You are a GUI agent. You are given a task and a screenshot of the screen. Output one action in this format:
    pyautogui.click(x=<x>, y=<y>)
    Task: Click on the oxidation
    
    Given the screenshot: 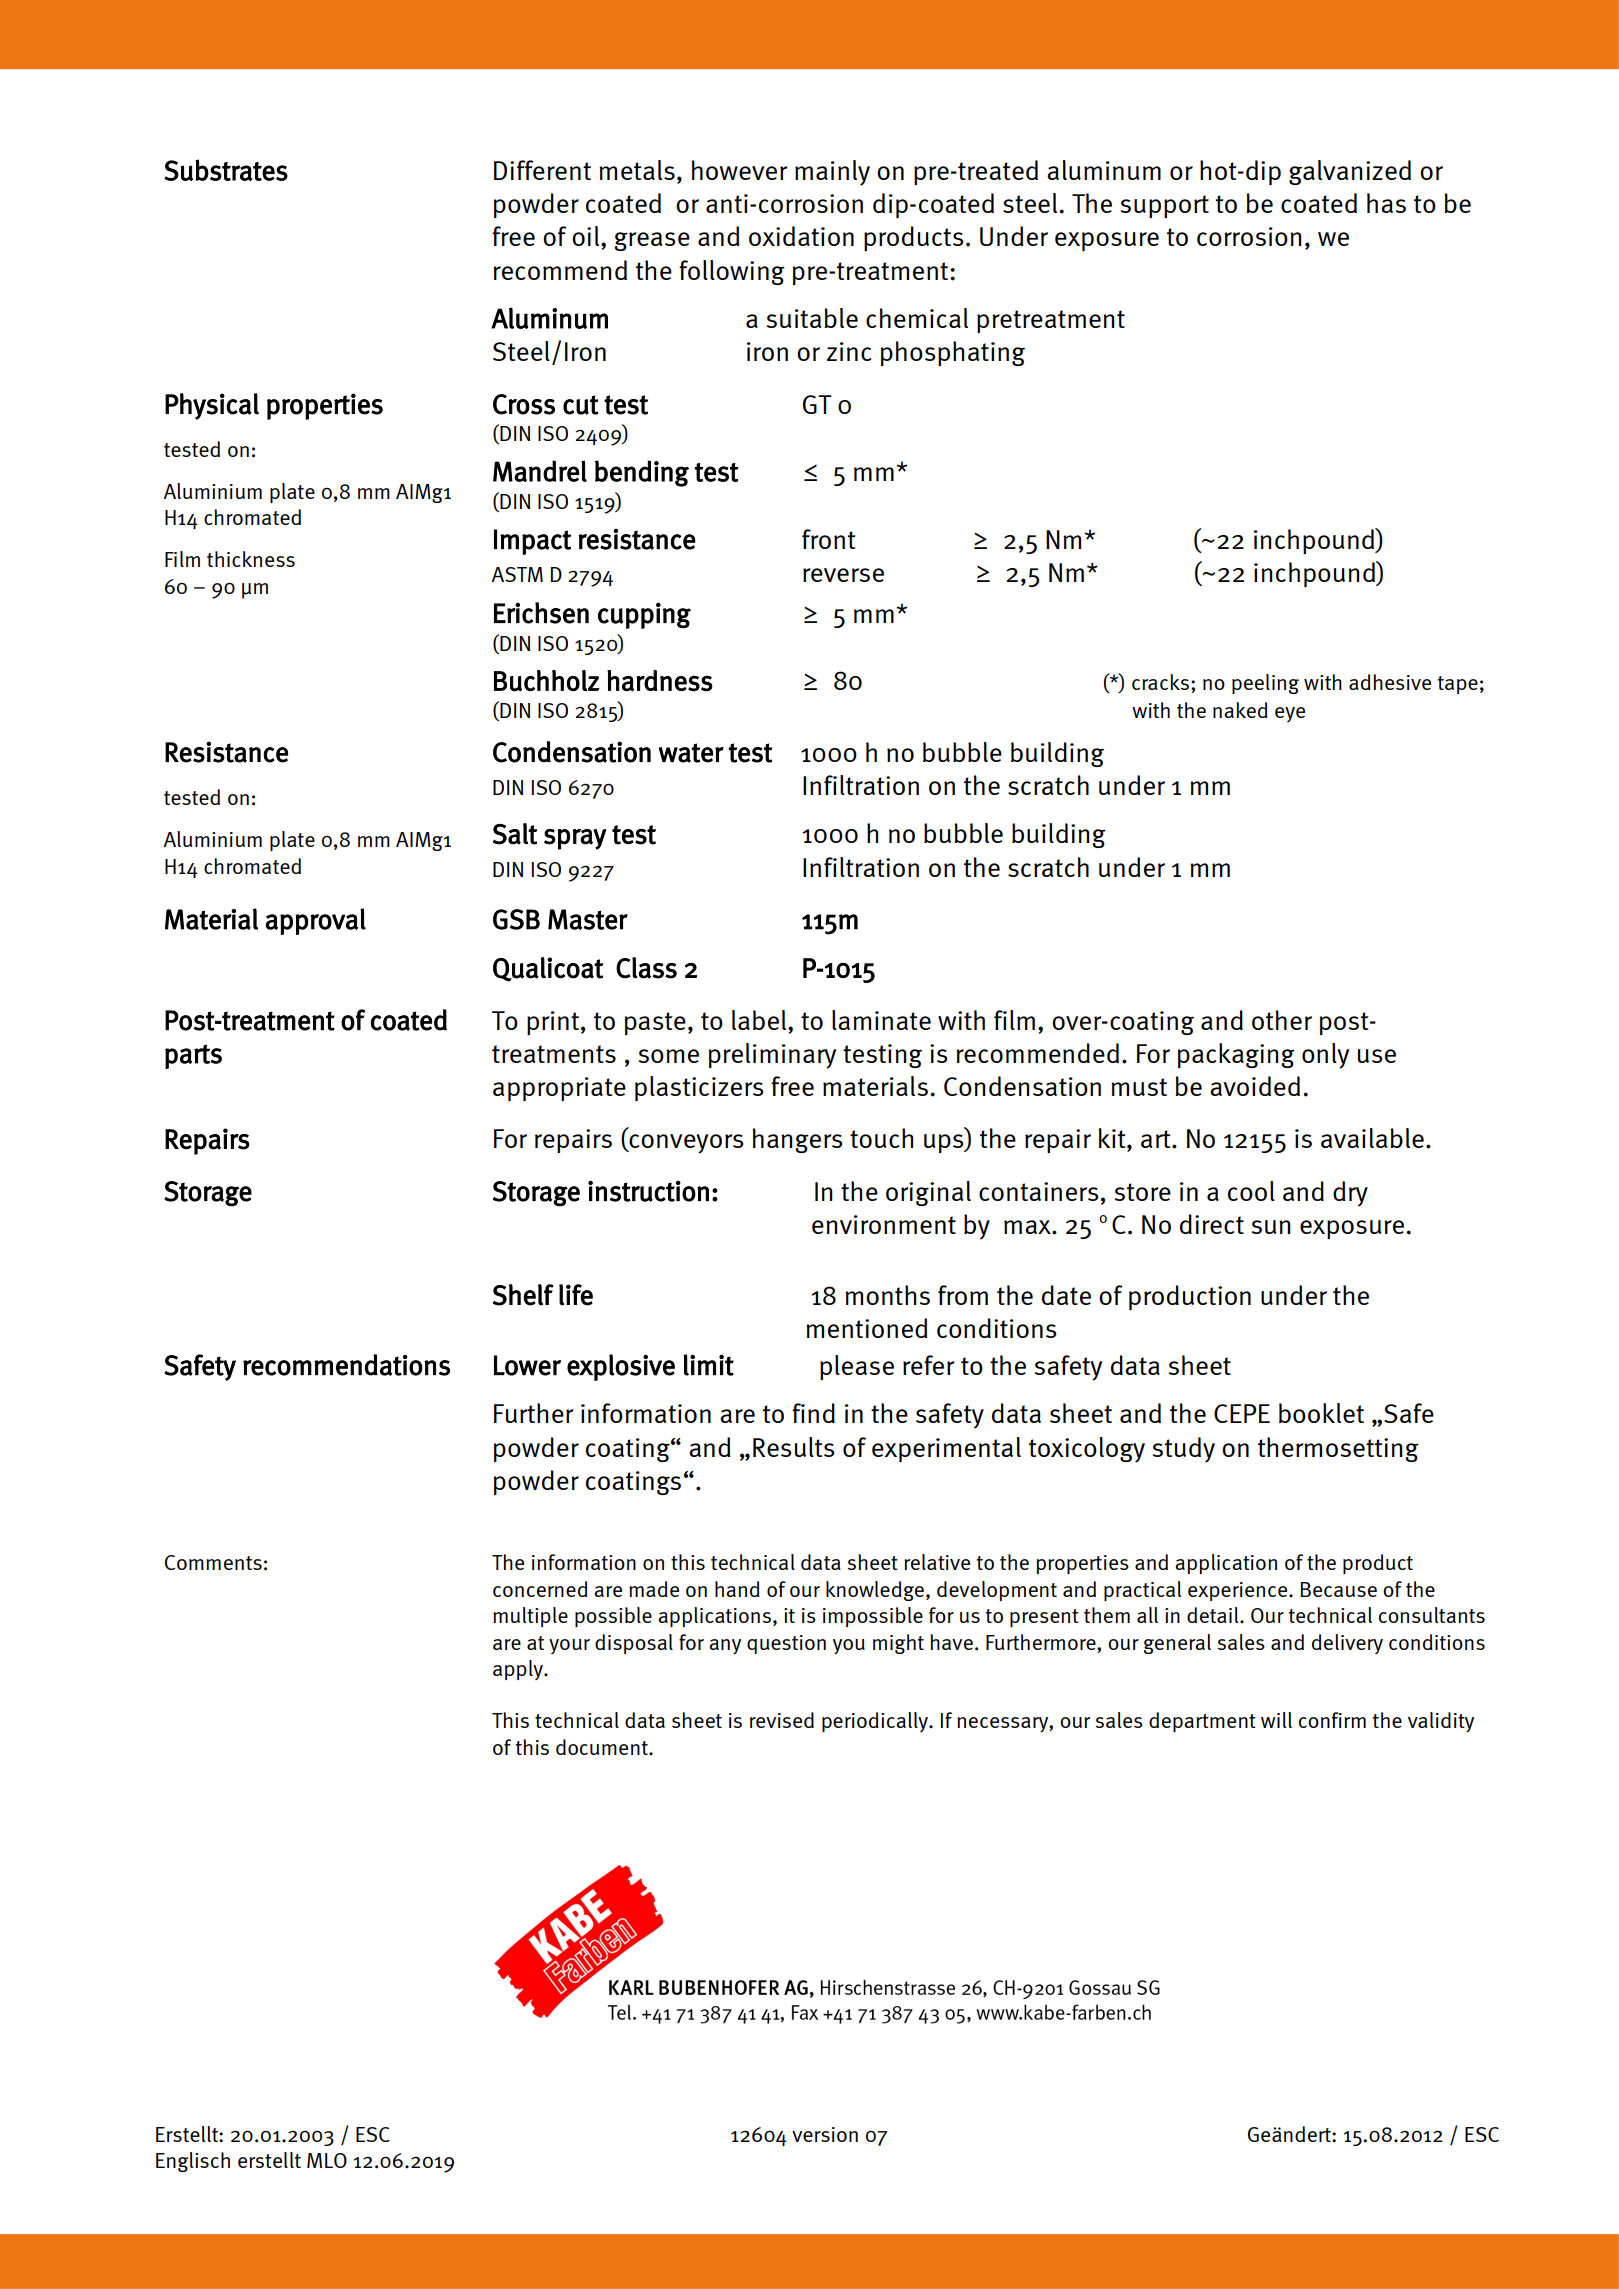 What is the action you would take?
    pyautogui.click(x=801, y=236)
